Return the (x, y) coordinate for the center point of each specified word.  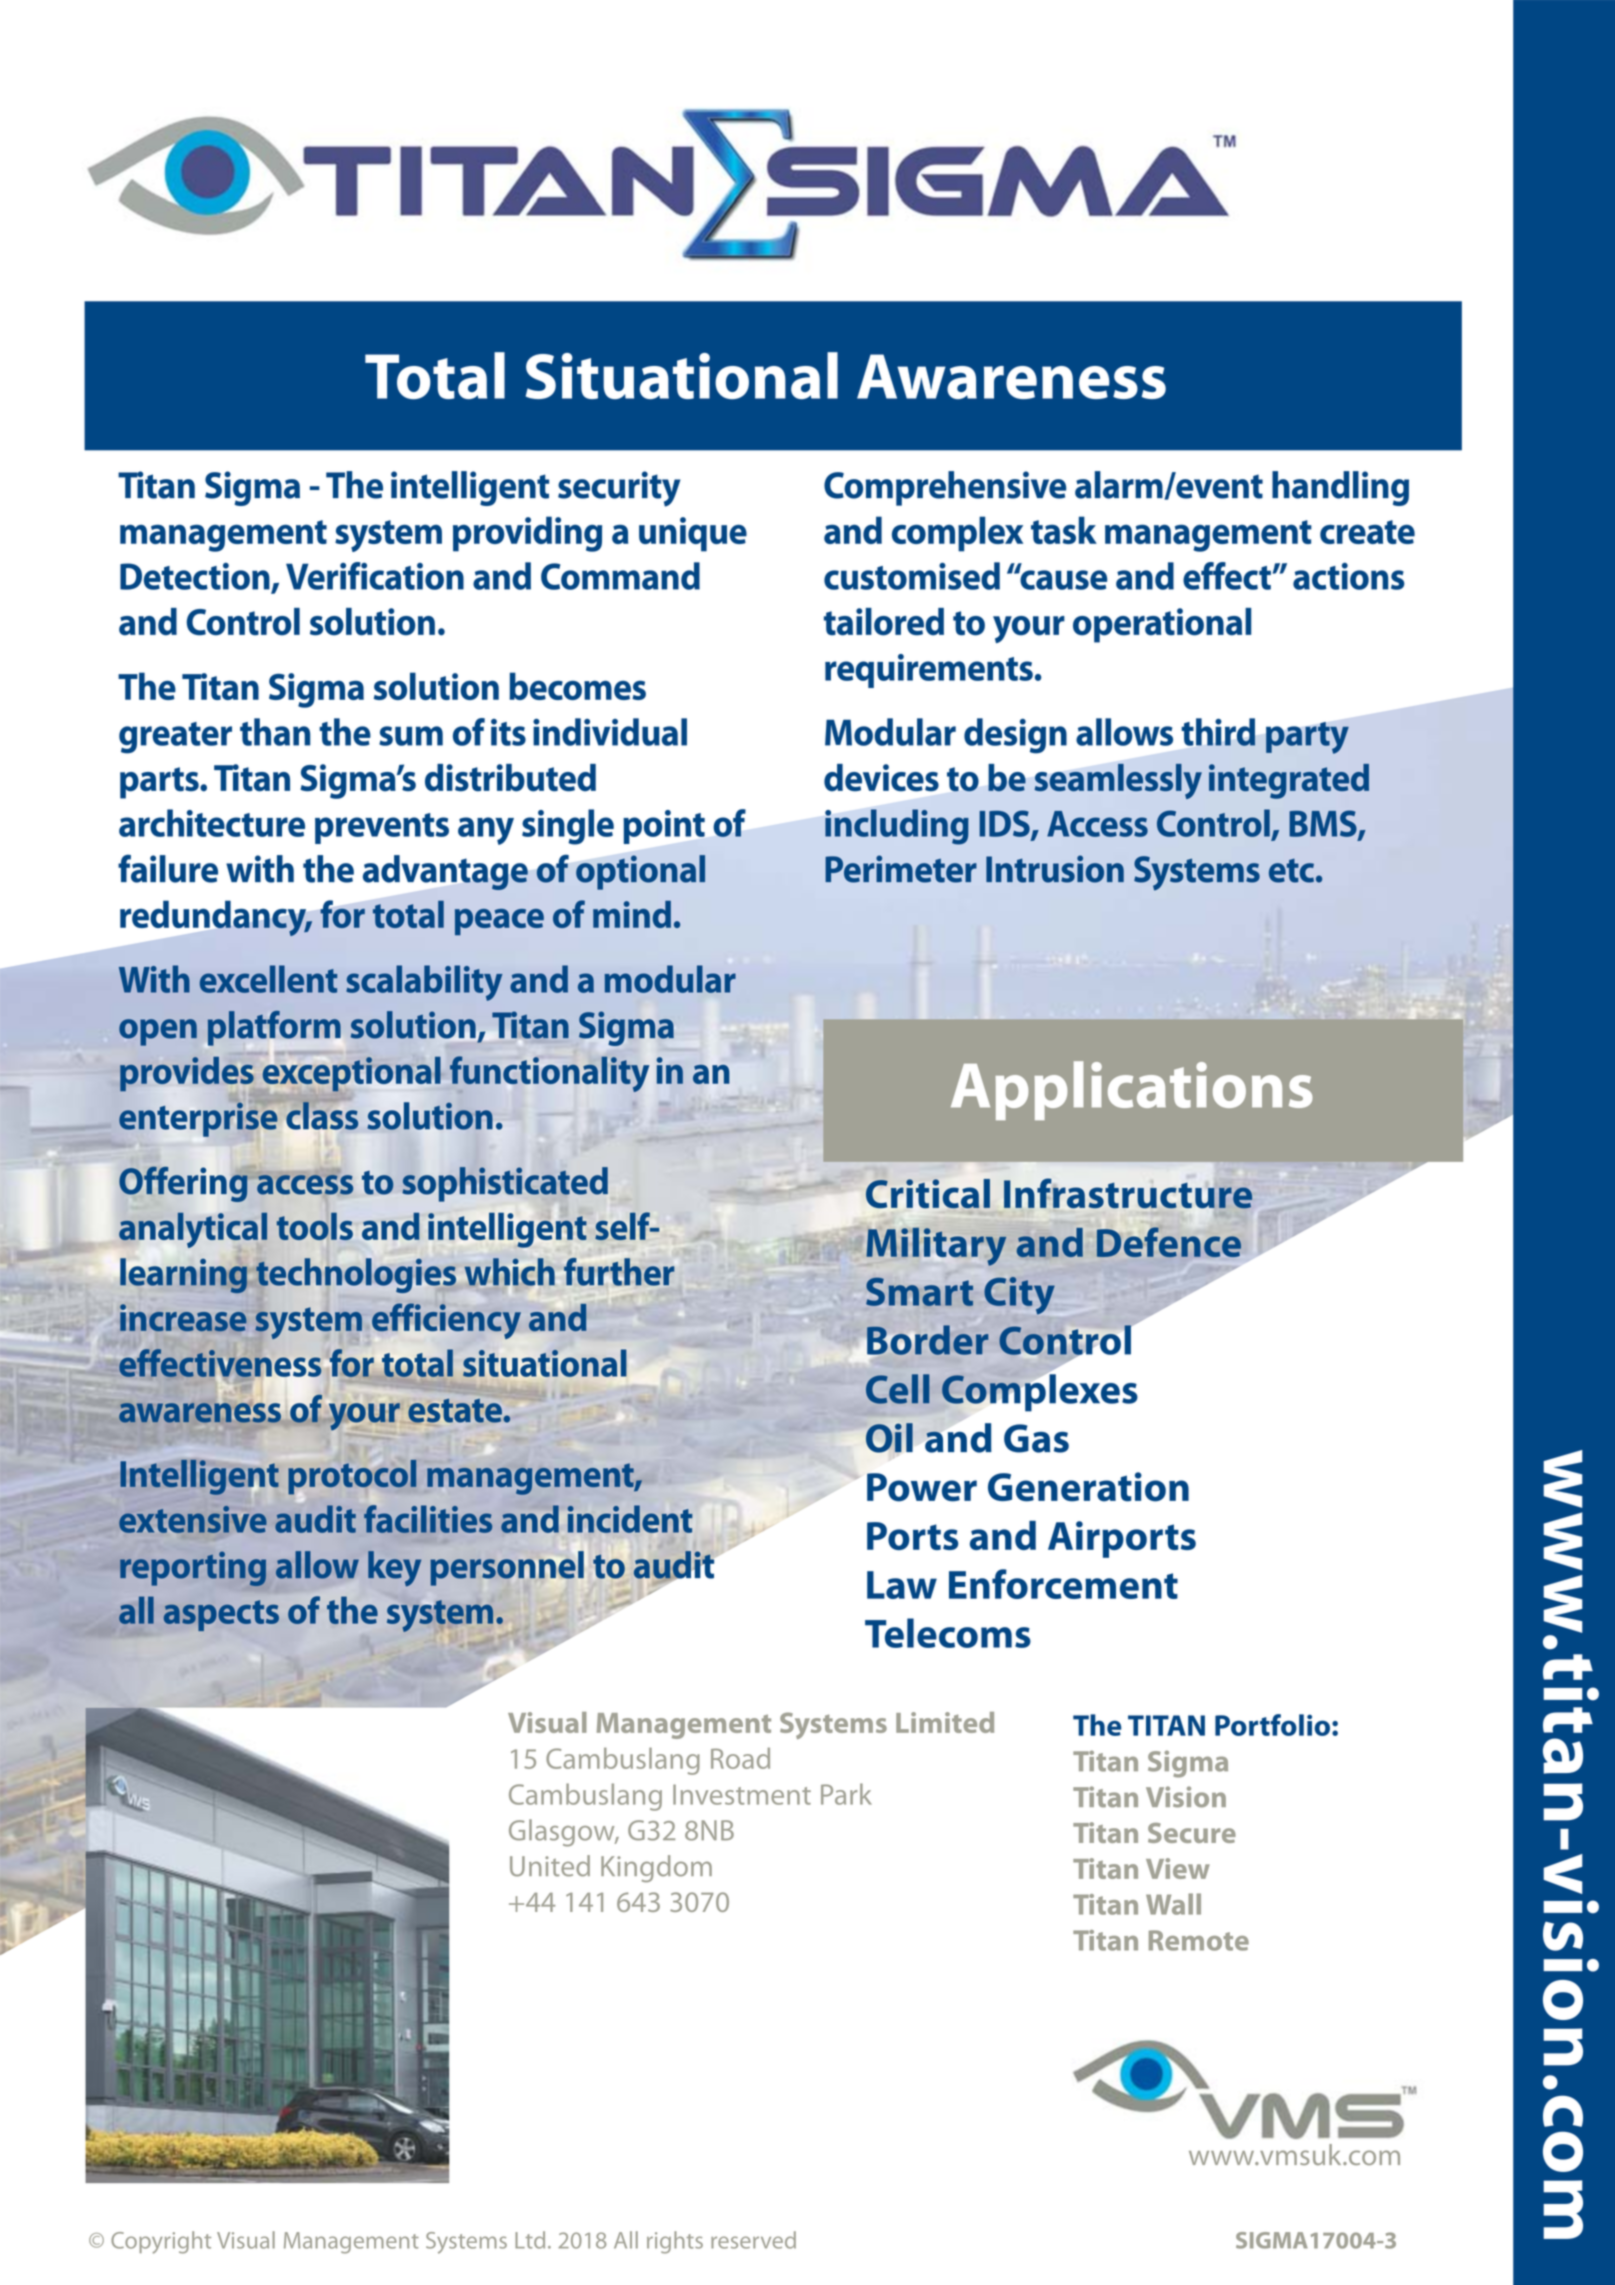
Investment (742, 1794)
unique (693, 534)
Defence (1169, 1242)
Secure (1192, 1833)
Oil (889, 1438)
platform (274, 1028)
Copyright (161, 2242)
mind (632, 914)
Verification (375, 576)
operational (1162, 625)
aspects (221, 1615)
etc (1291, 871)
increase (183, 1318)
